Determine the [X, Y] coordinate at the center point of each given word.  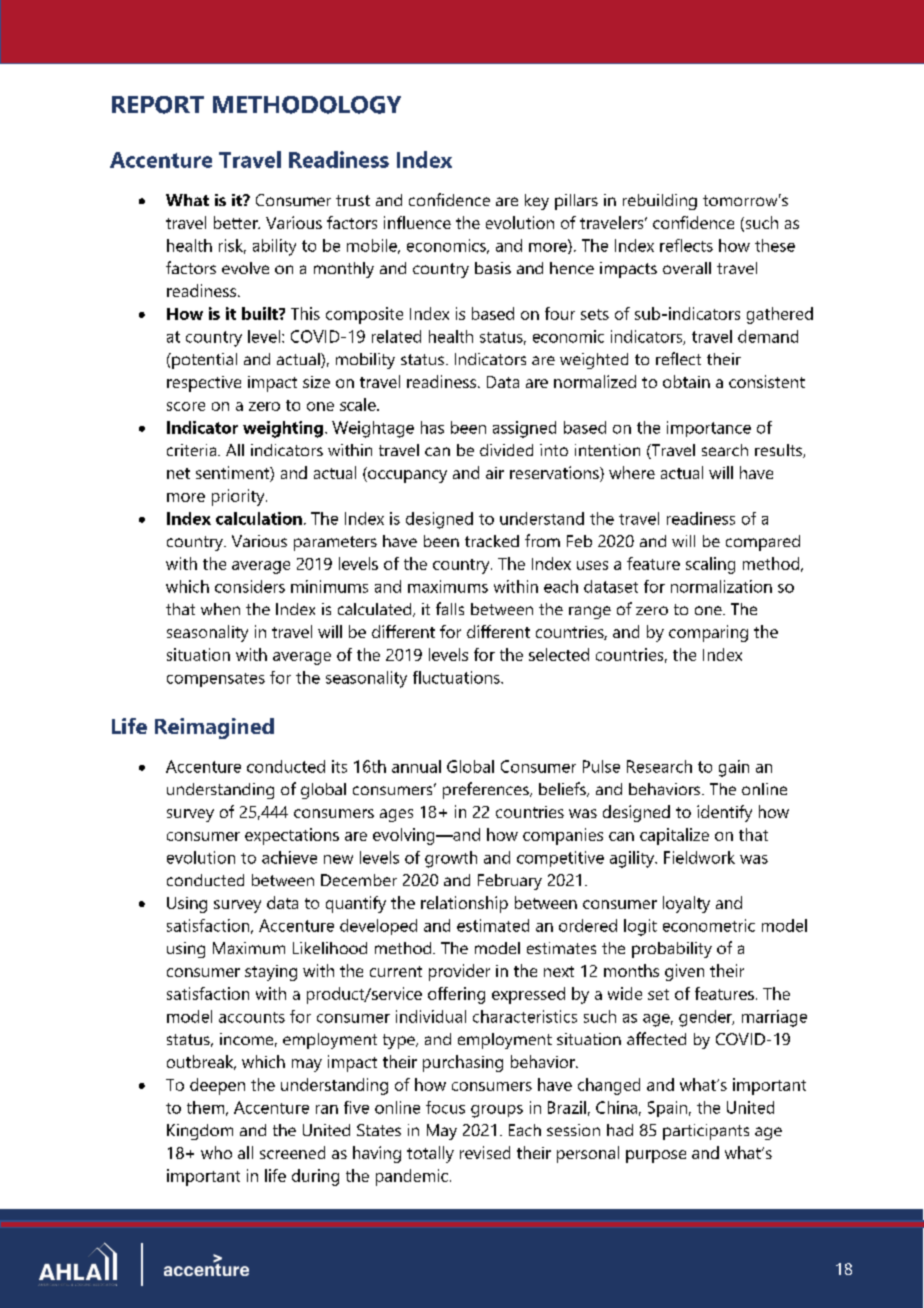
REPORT [158, 105]
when [220, 609]
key [537, 202]
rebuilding [660, 202]
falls [450, 608]
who [216, 1152]
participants [706, 1132]
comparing [708, 633]
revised [485, 1152]
